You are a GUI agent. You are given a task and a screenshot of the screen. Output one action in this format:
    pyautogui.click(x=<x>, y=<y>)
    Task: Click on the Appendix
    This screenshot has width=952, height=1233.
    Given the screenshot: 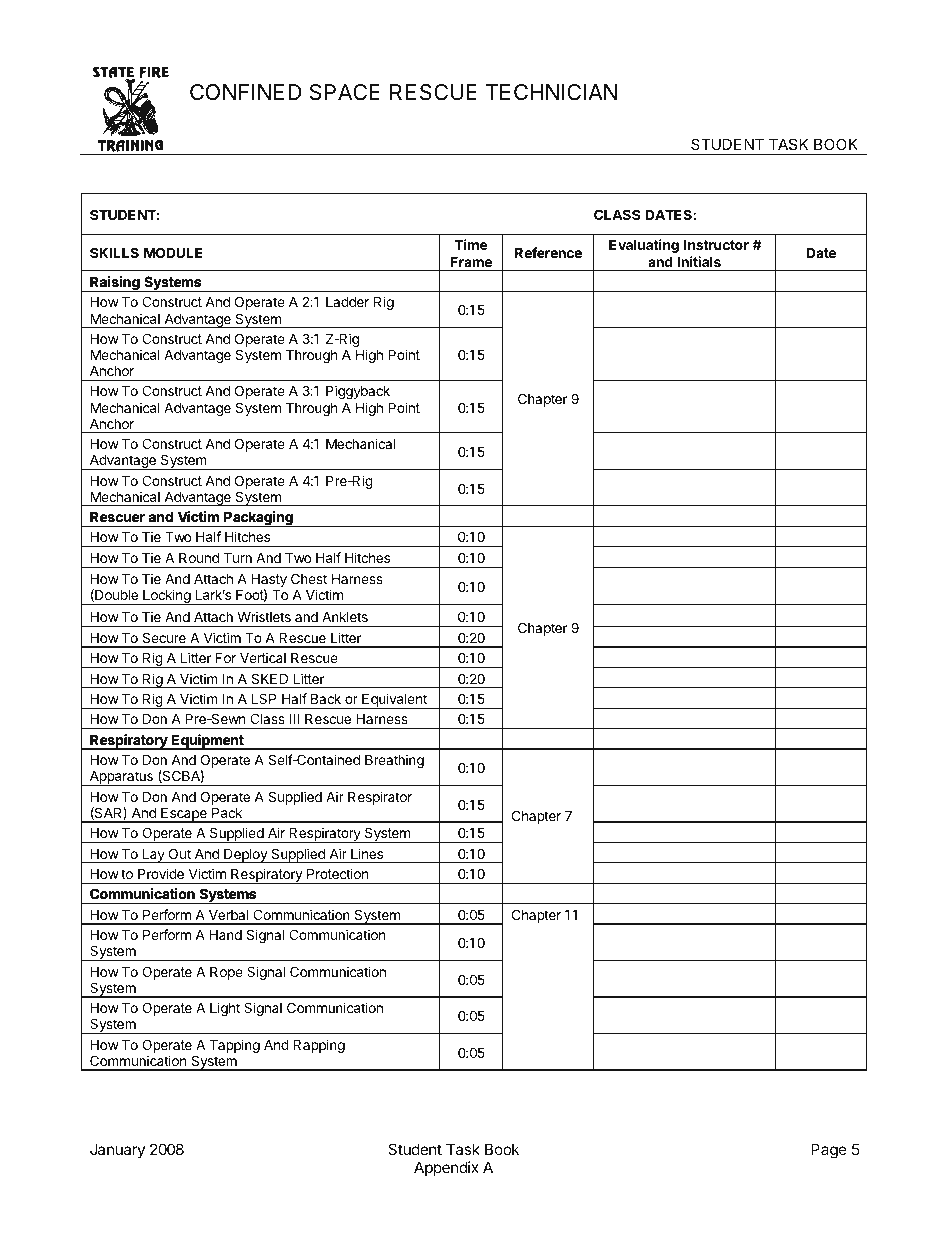 What is the action you would take?
    pyautogui.click(x=446, y=1168)
